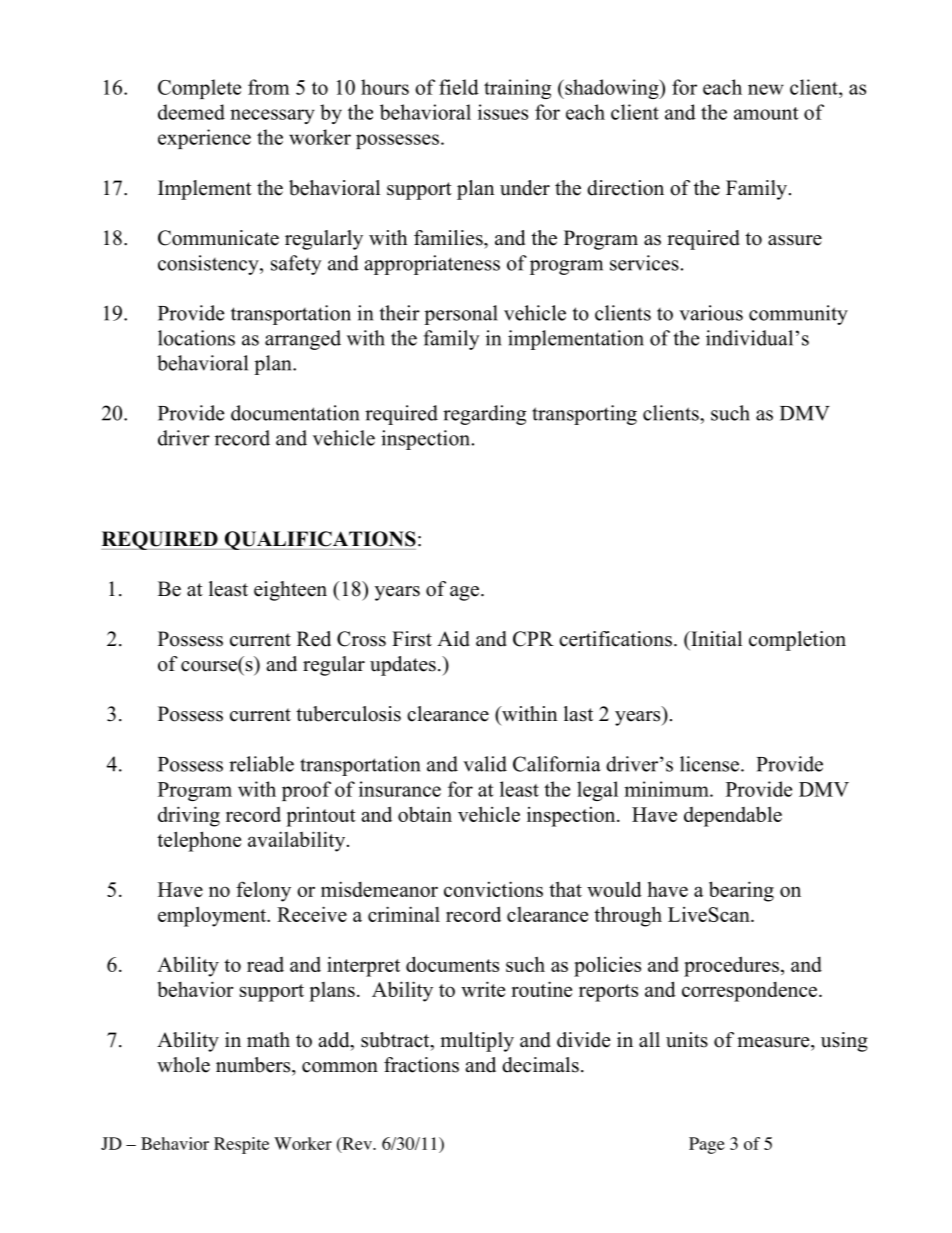  What do you see at coordinates (295, 413) in the screenshot?
I see `documentation` at bounding box center [295, 413].
